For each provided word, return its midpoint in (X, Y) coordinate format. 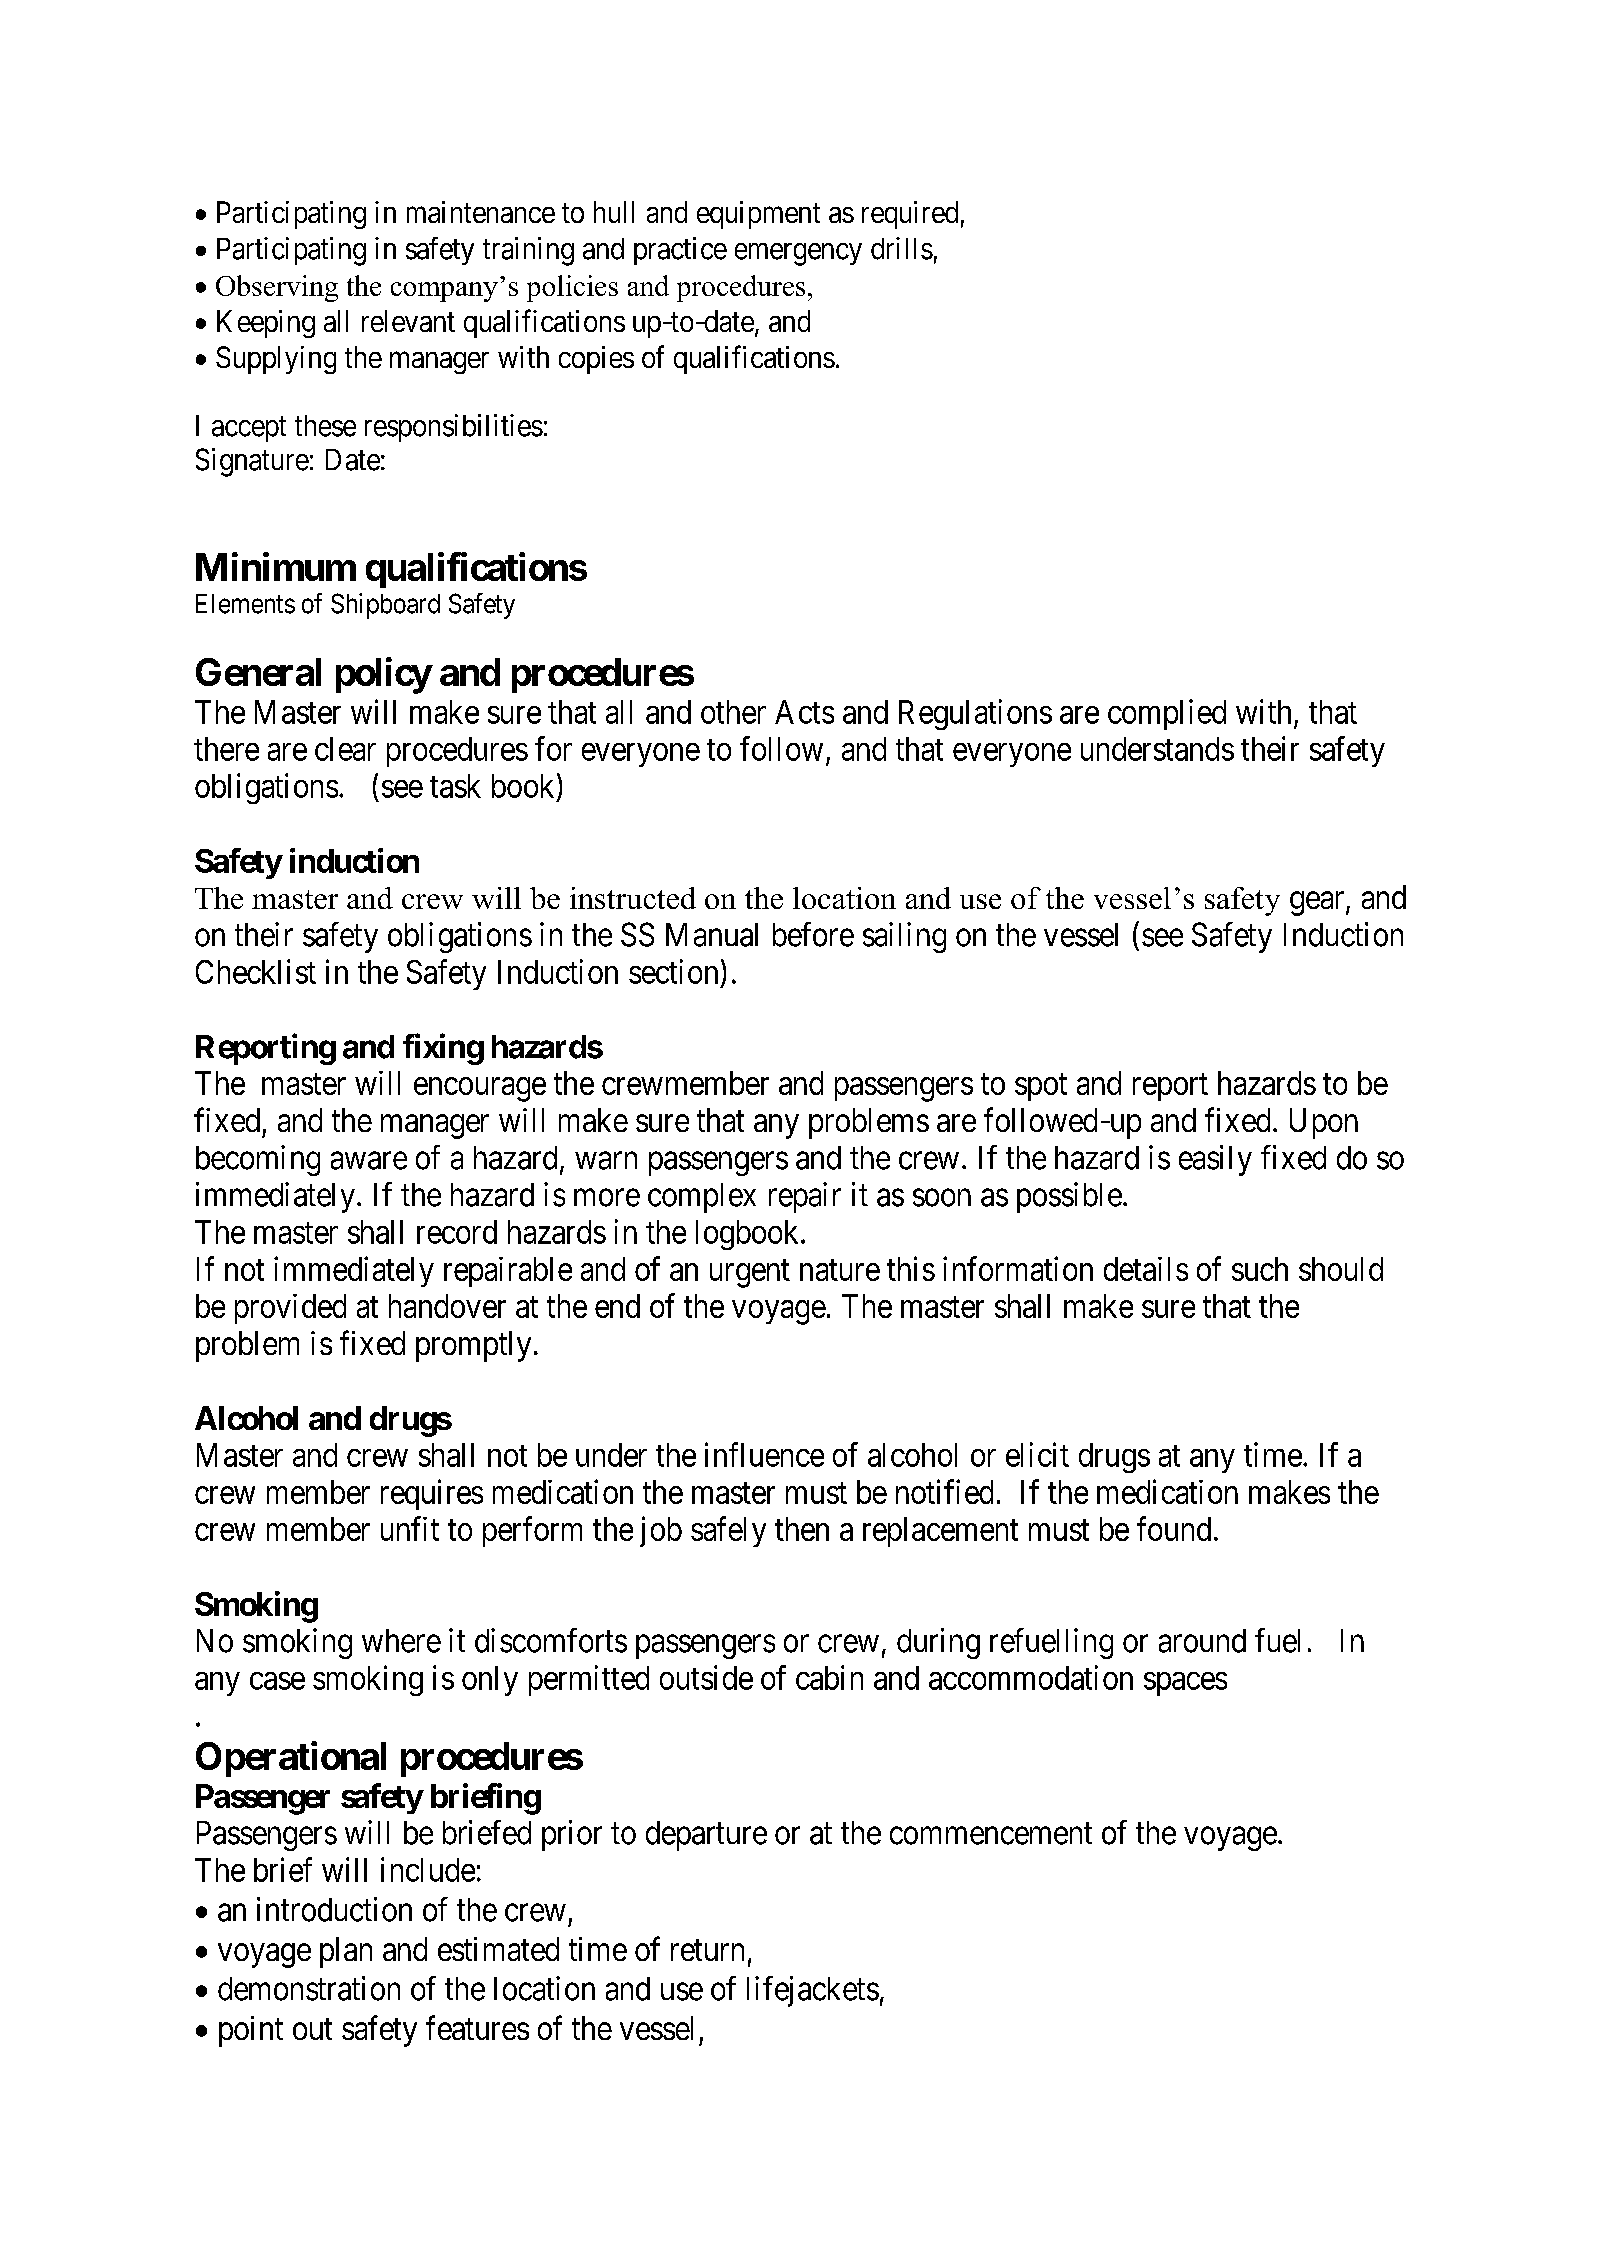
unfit (410, 1528)
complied (1167, 714)
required (910, 215)
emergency (798, 254)
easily (1215, 1160)
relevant (408, 321)
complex (702, 1198)
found (1174, 1528)
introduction (334, 1909)
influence (764, 1454)
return (707, 1950)
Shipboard (385, 606)
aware (369, 1161)
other (733, 712)
